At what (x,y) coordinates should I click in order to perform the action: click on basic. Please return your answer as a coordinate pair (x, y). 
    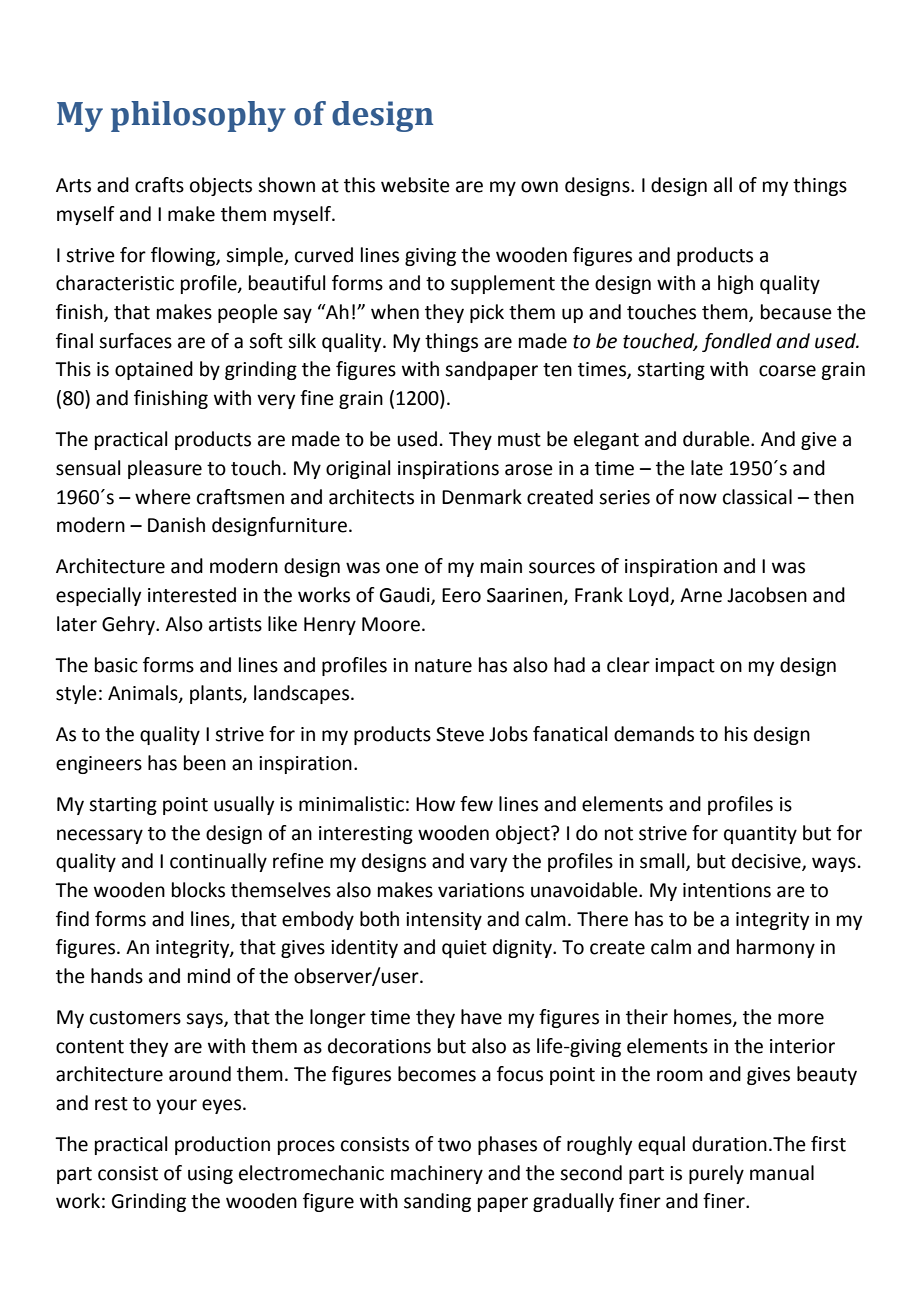
    Looking at the image, I should click on (116, 665).
